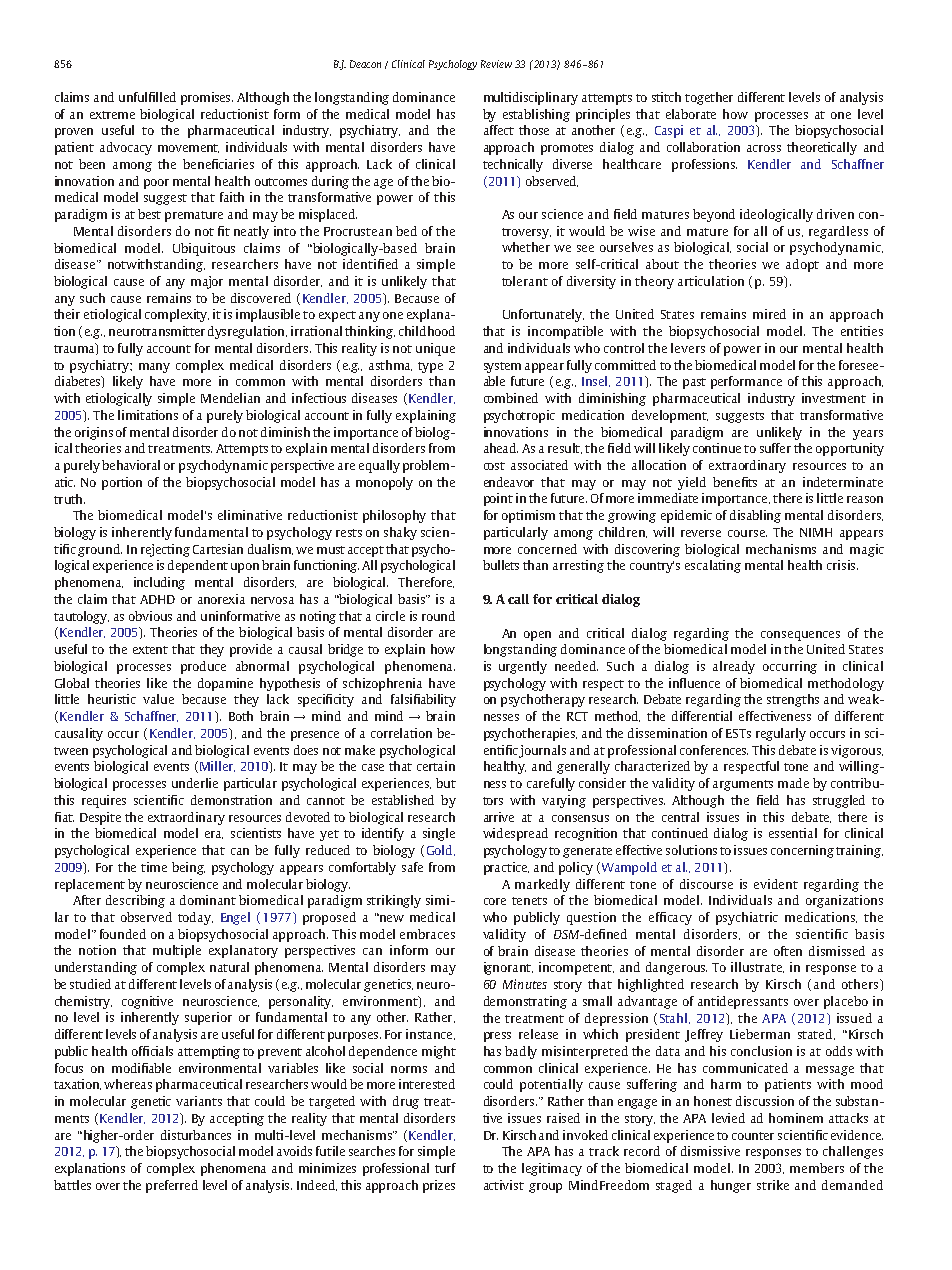 The width and height of the page is (952, 1270). Describe the element at coordinates (495, 901) in the page. I see `core` at that location.
